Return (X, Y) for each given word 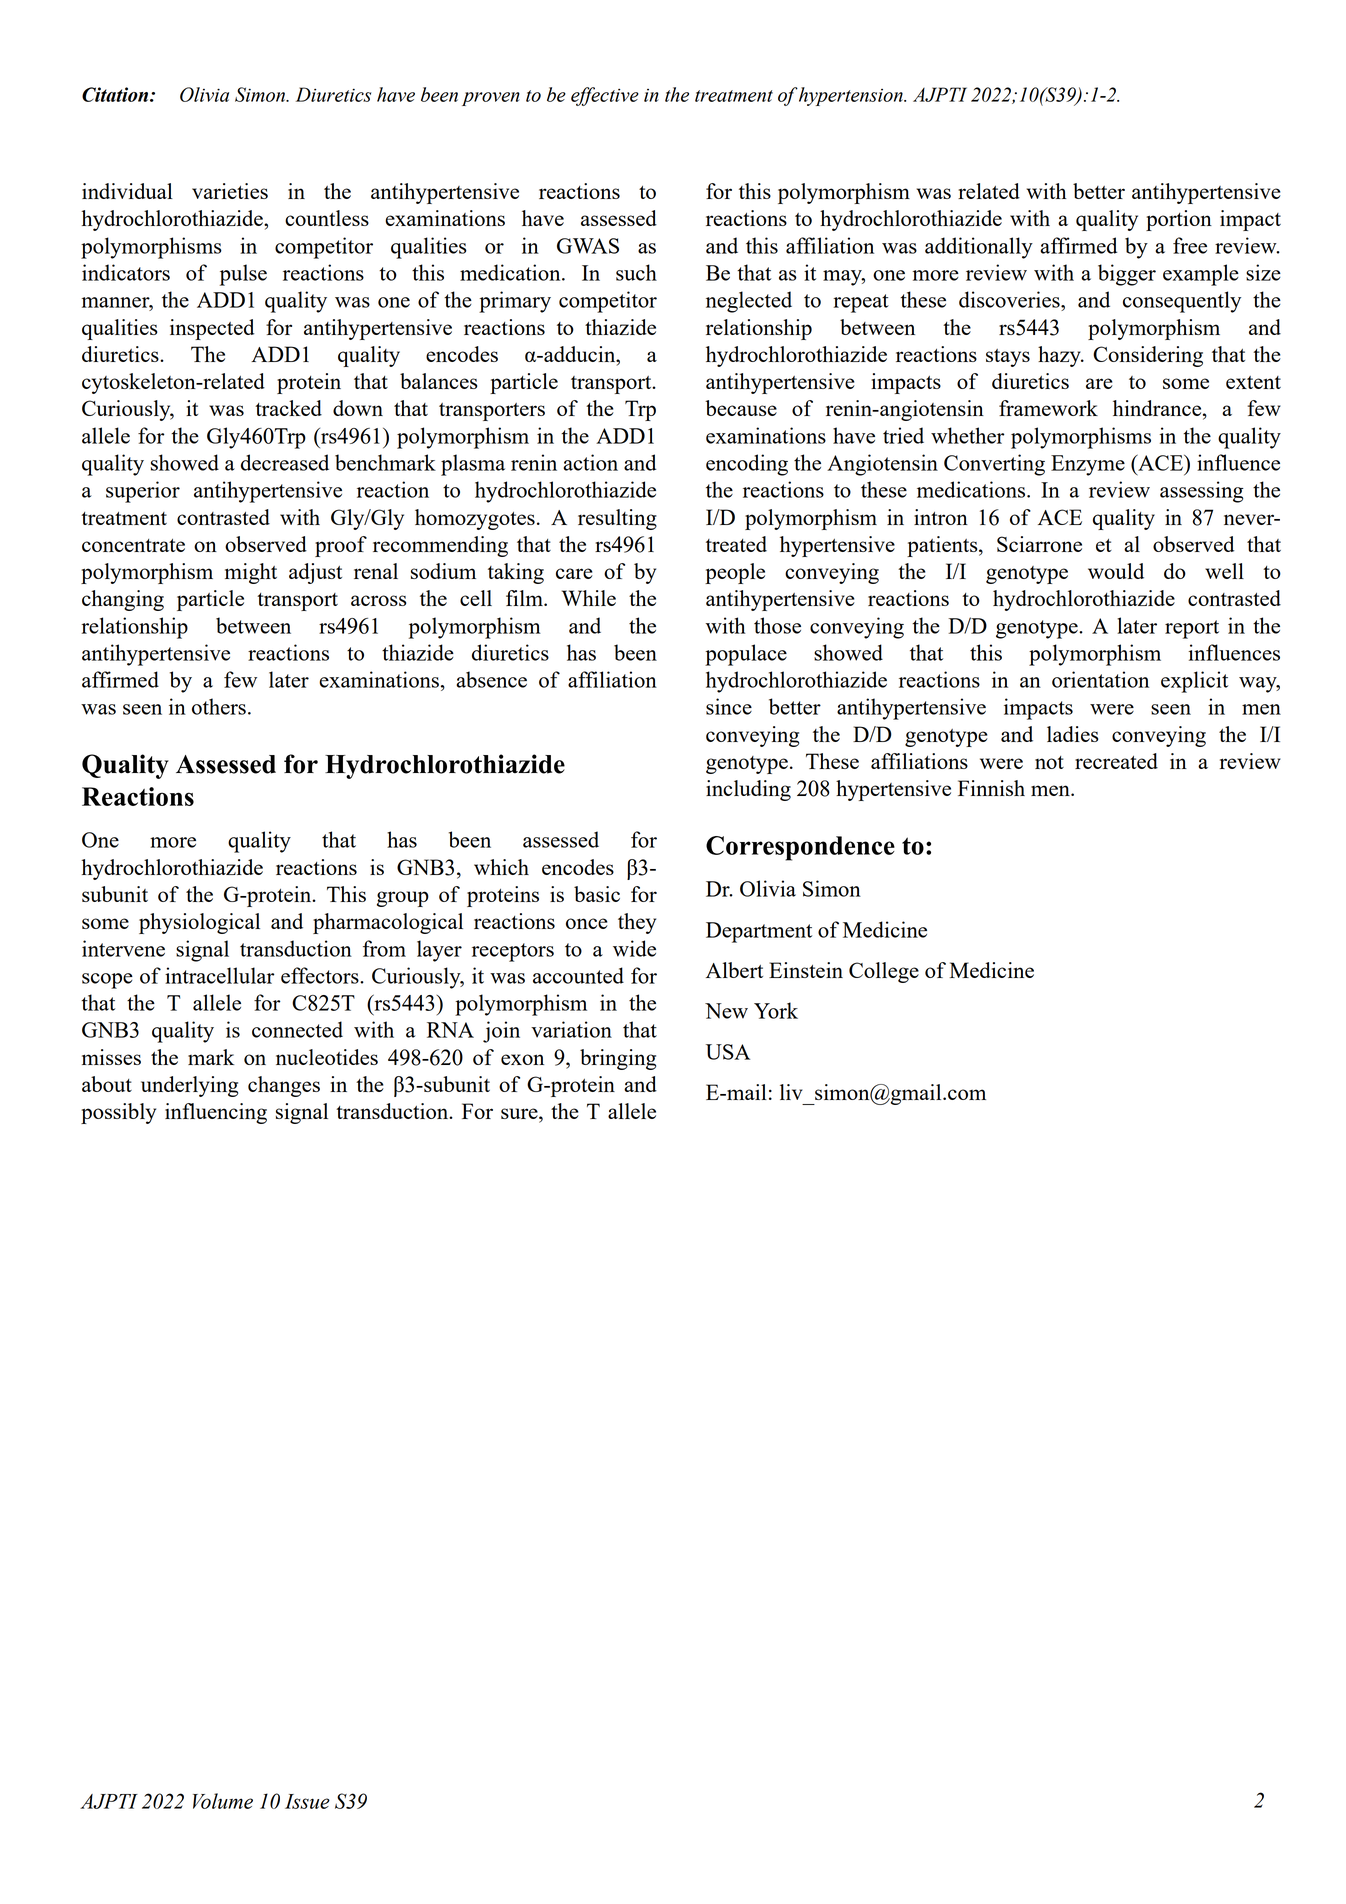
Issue (307, 1801)
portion (1179, 220)
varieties (230, 191)
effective (605, 96)
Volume (223, 1801)
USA (728, 1052)
